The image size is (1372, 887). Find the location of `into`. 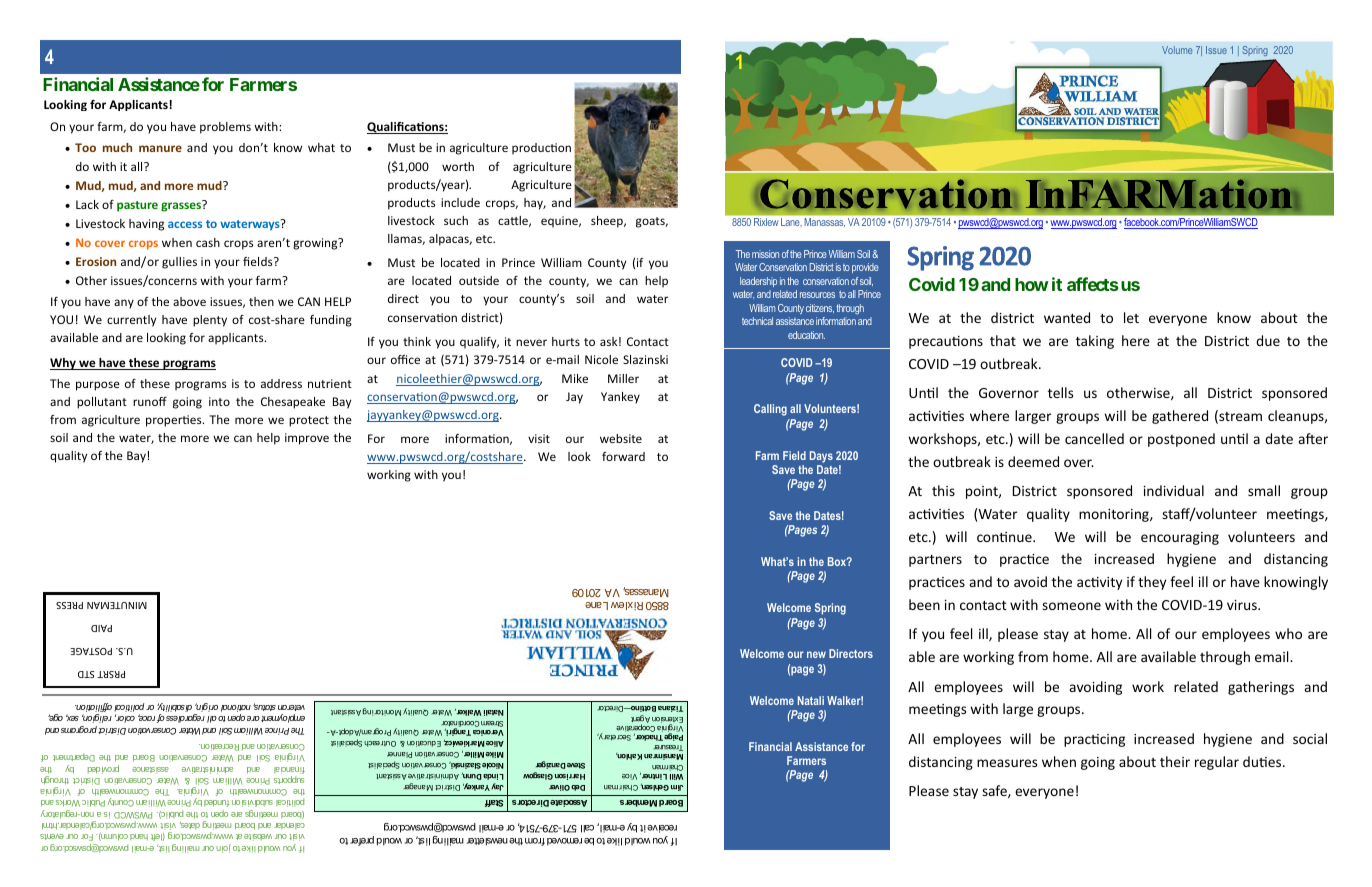

into is located at coordinates (219, 401).
